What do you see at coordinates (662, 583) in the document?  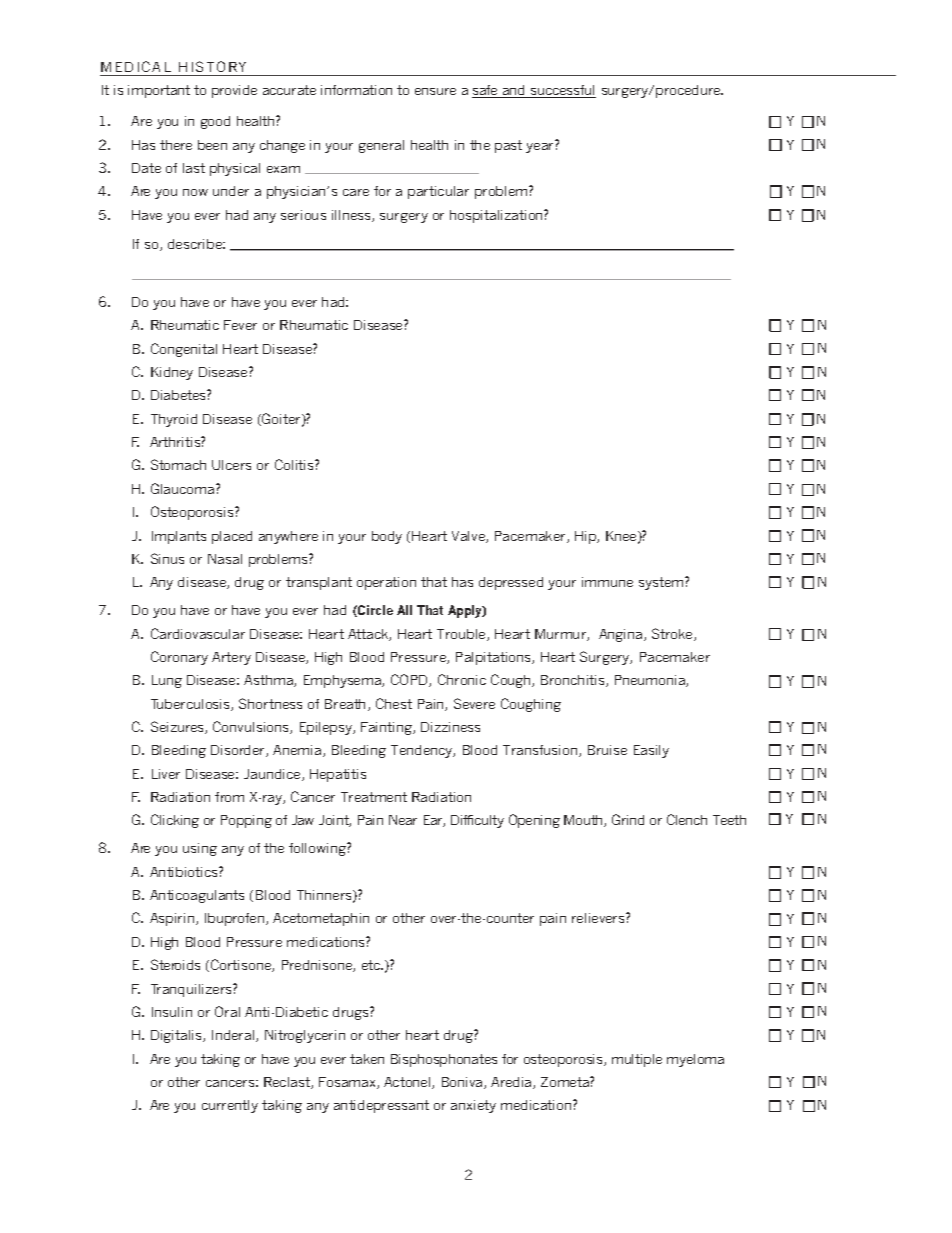 I see `system` at bounding box center [662, 583].
